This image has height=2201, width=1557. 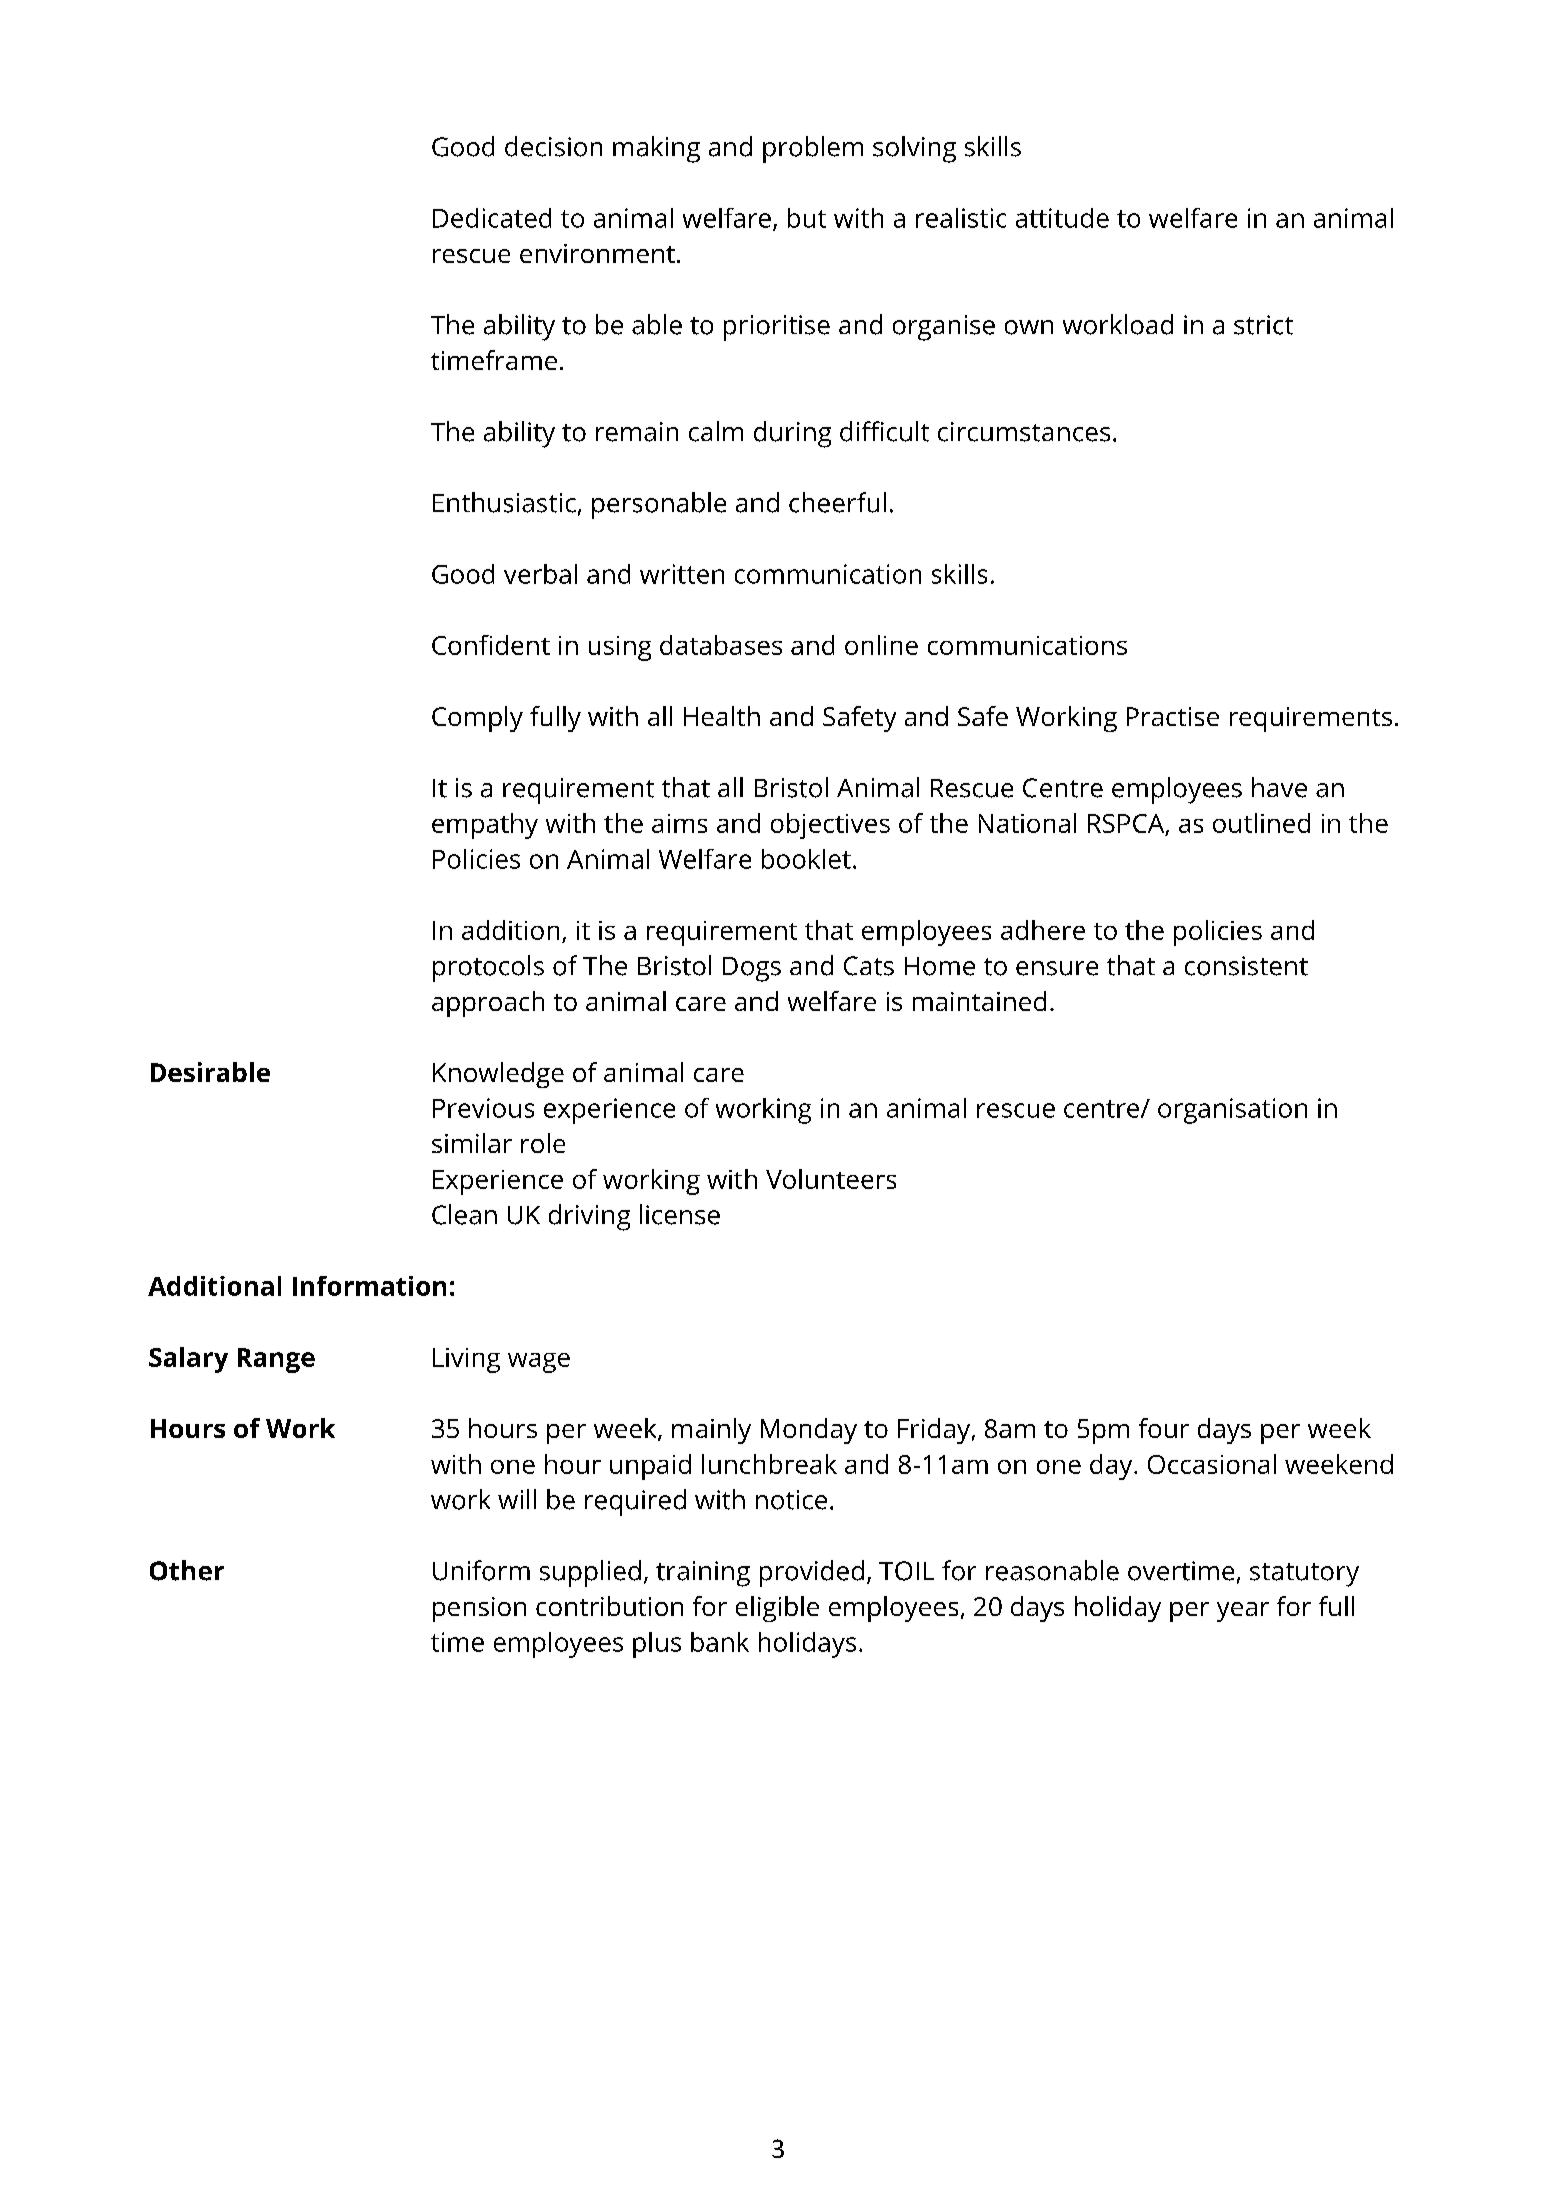 What do you see at coordinates (485, 826) in the image?
I see `empathy` at bounding box center [485, 826].
